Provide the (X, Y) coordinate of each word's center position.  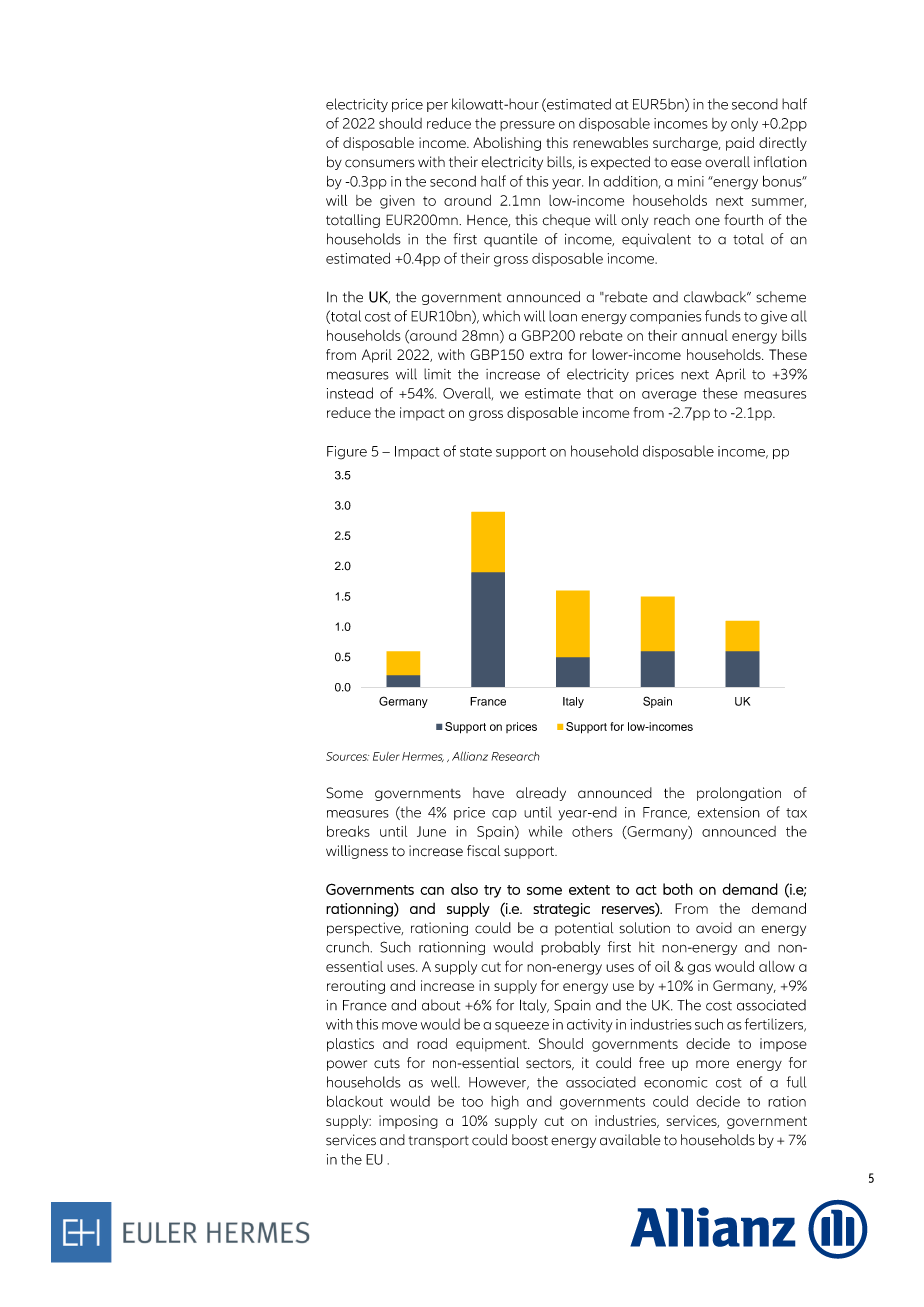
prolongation (739, 794)
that (600, 393)
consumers (380, 163)
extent (589, 890)
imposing (408, 1122)
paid (740, 144)
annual (705, 335)
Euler (386, 756)
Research (515, 756)
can (432, 891)
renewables (610, 142)
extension (728, 812)
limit (437, 374)
